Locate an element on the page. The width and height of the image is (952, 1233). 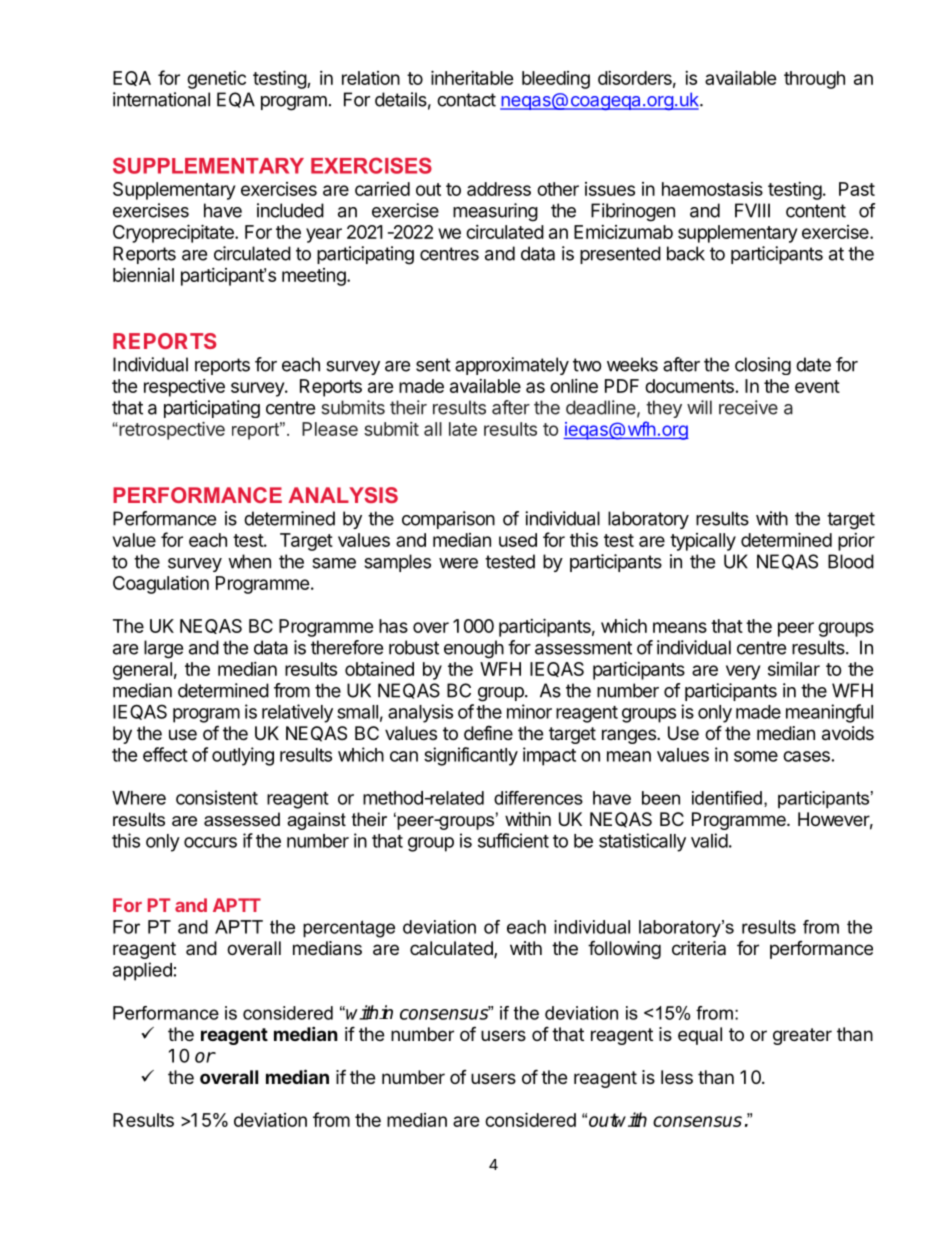
were is located at coordinates (458, 563).
